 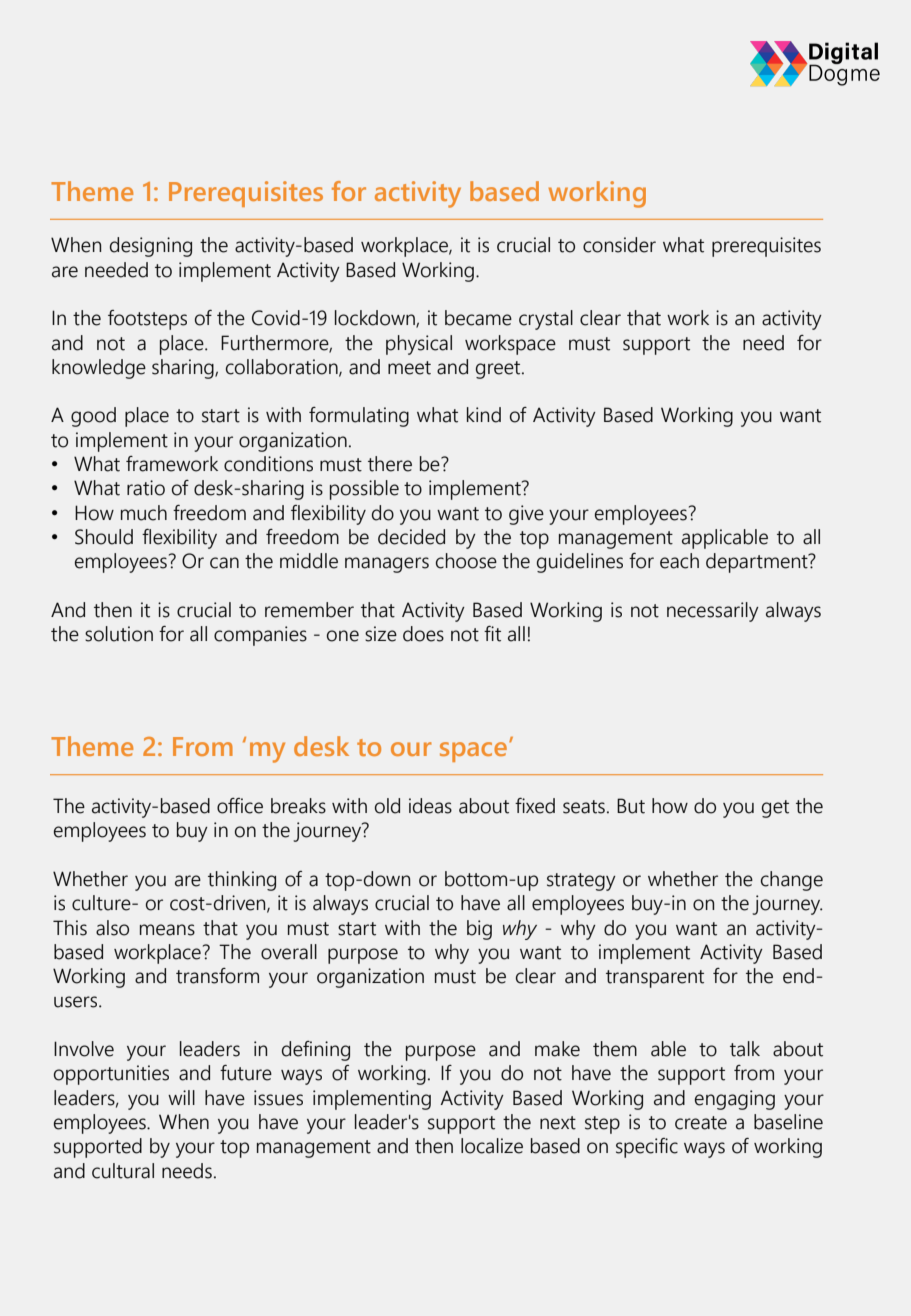 I want to click on consider, so click(x=619, y=245).
